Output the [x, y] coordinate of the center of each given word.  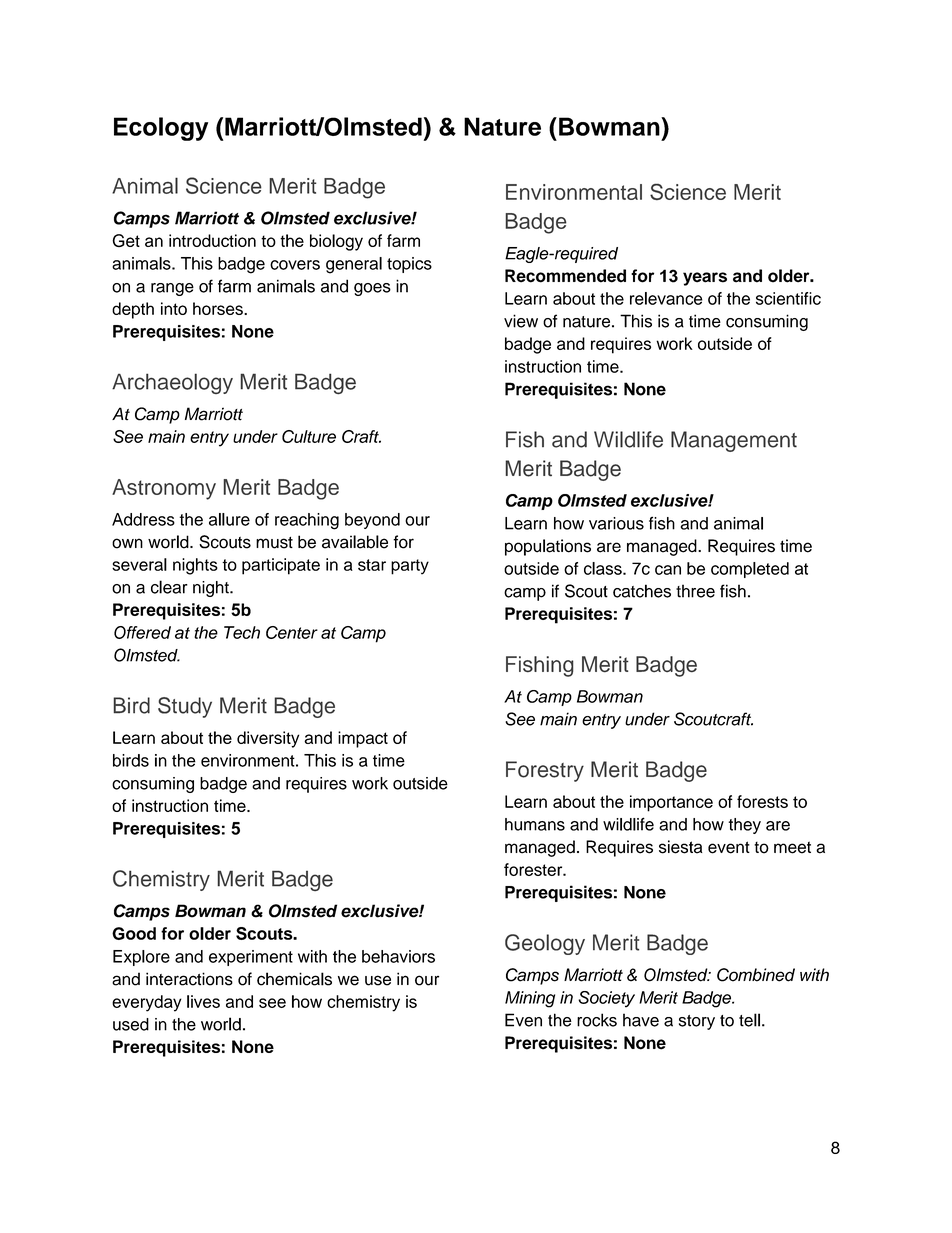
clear [169, 587]
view [521, 321]
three [695, 591]
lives [203, 1001]
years [705, 279]
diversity [268, 739]
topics [409, 265]
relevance [666, 298]
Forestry [545, 771]
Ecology [161, 129]
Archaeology [172, 383]
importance [671, 803]
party [410, 567]
